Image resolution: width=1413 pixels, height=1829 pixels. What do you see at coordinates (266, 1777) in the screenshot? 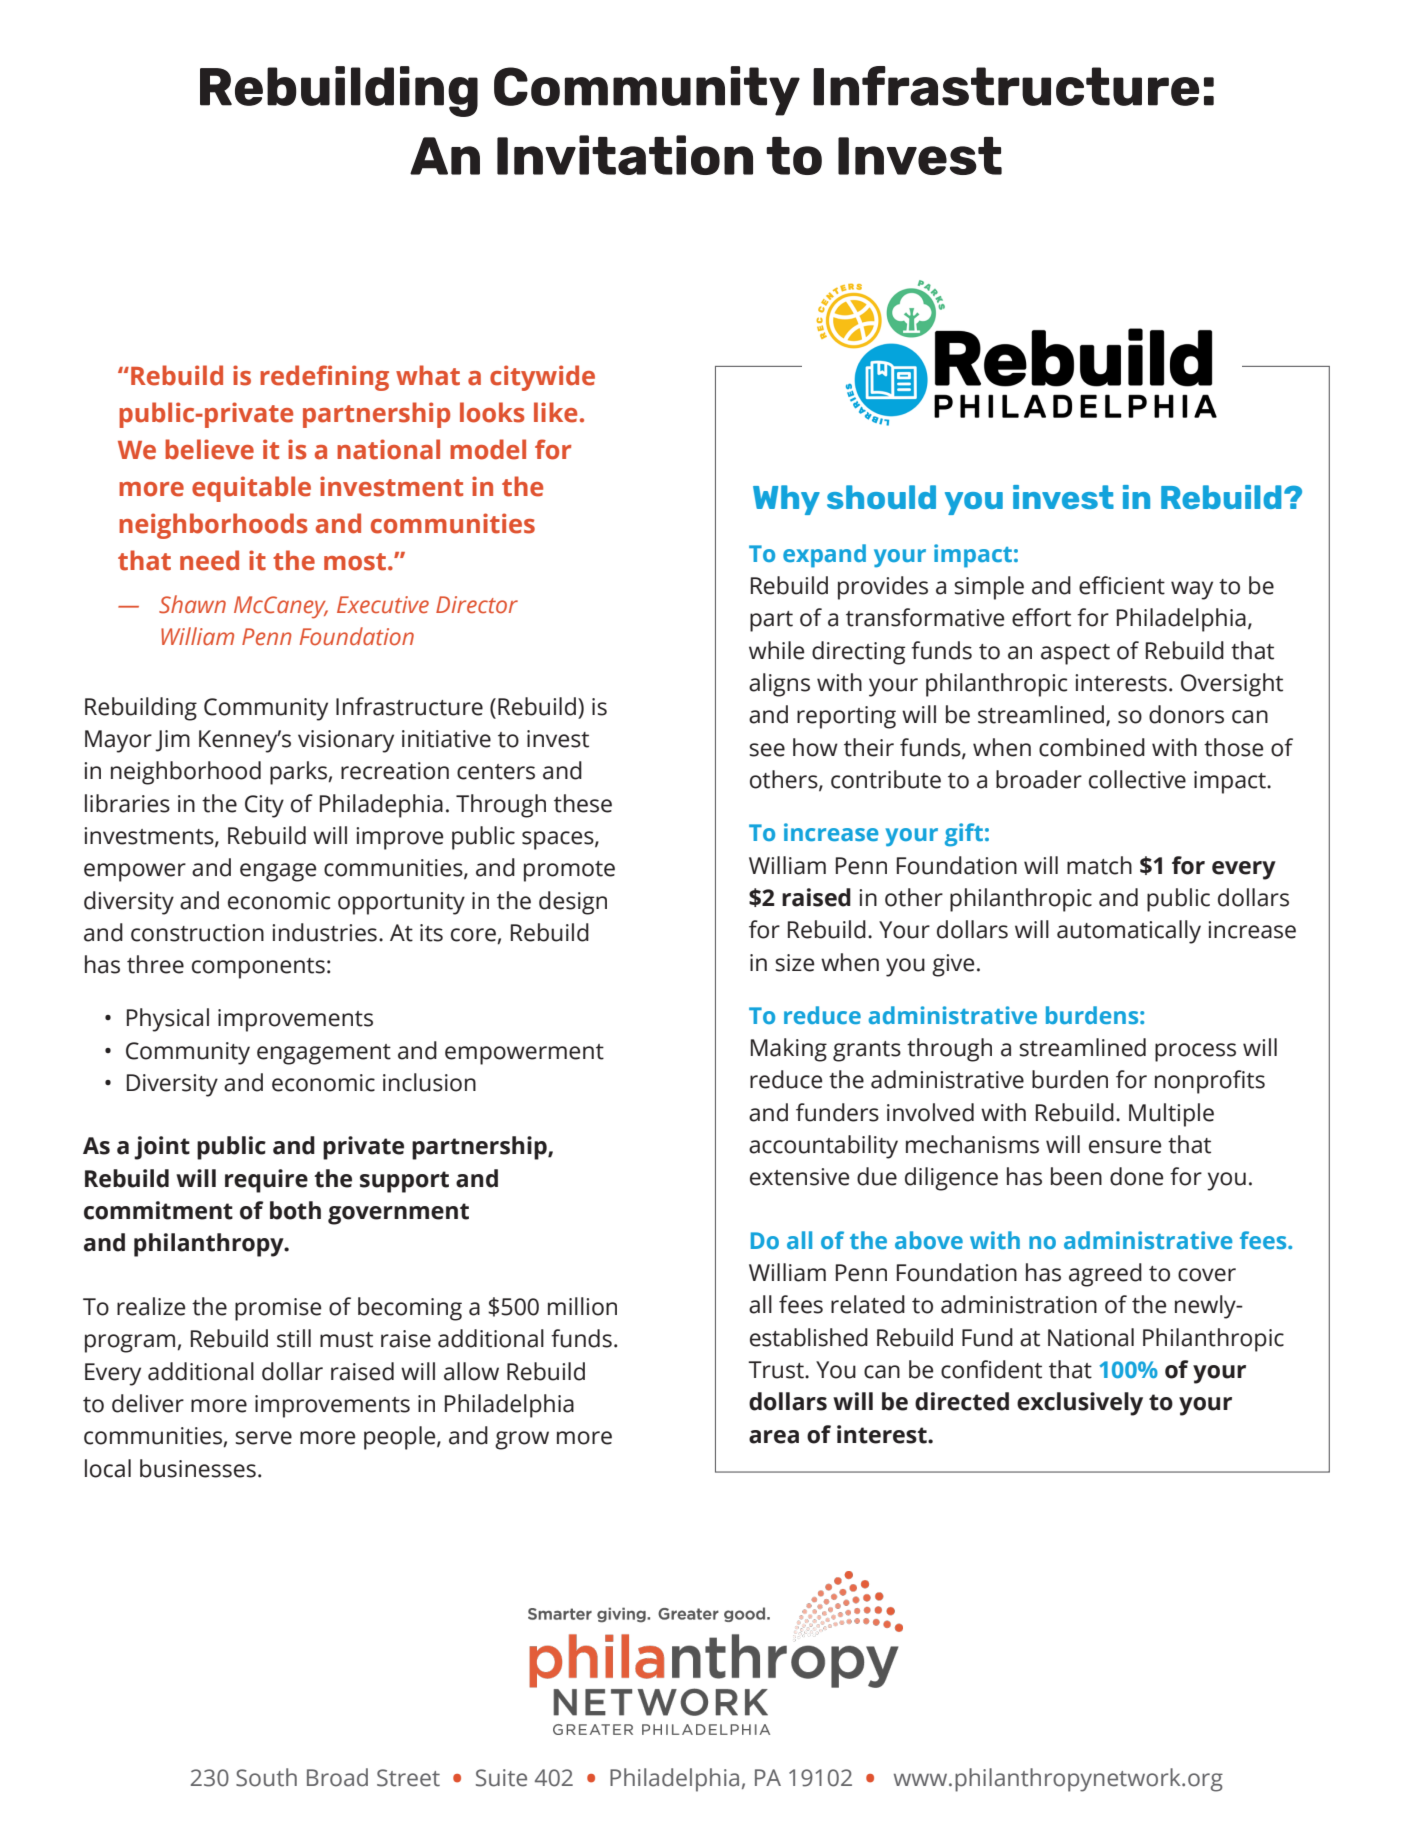
I see `South` at bounding box center [266, 1777].
